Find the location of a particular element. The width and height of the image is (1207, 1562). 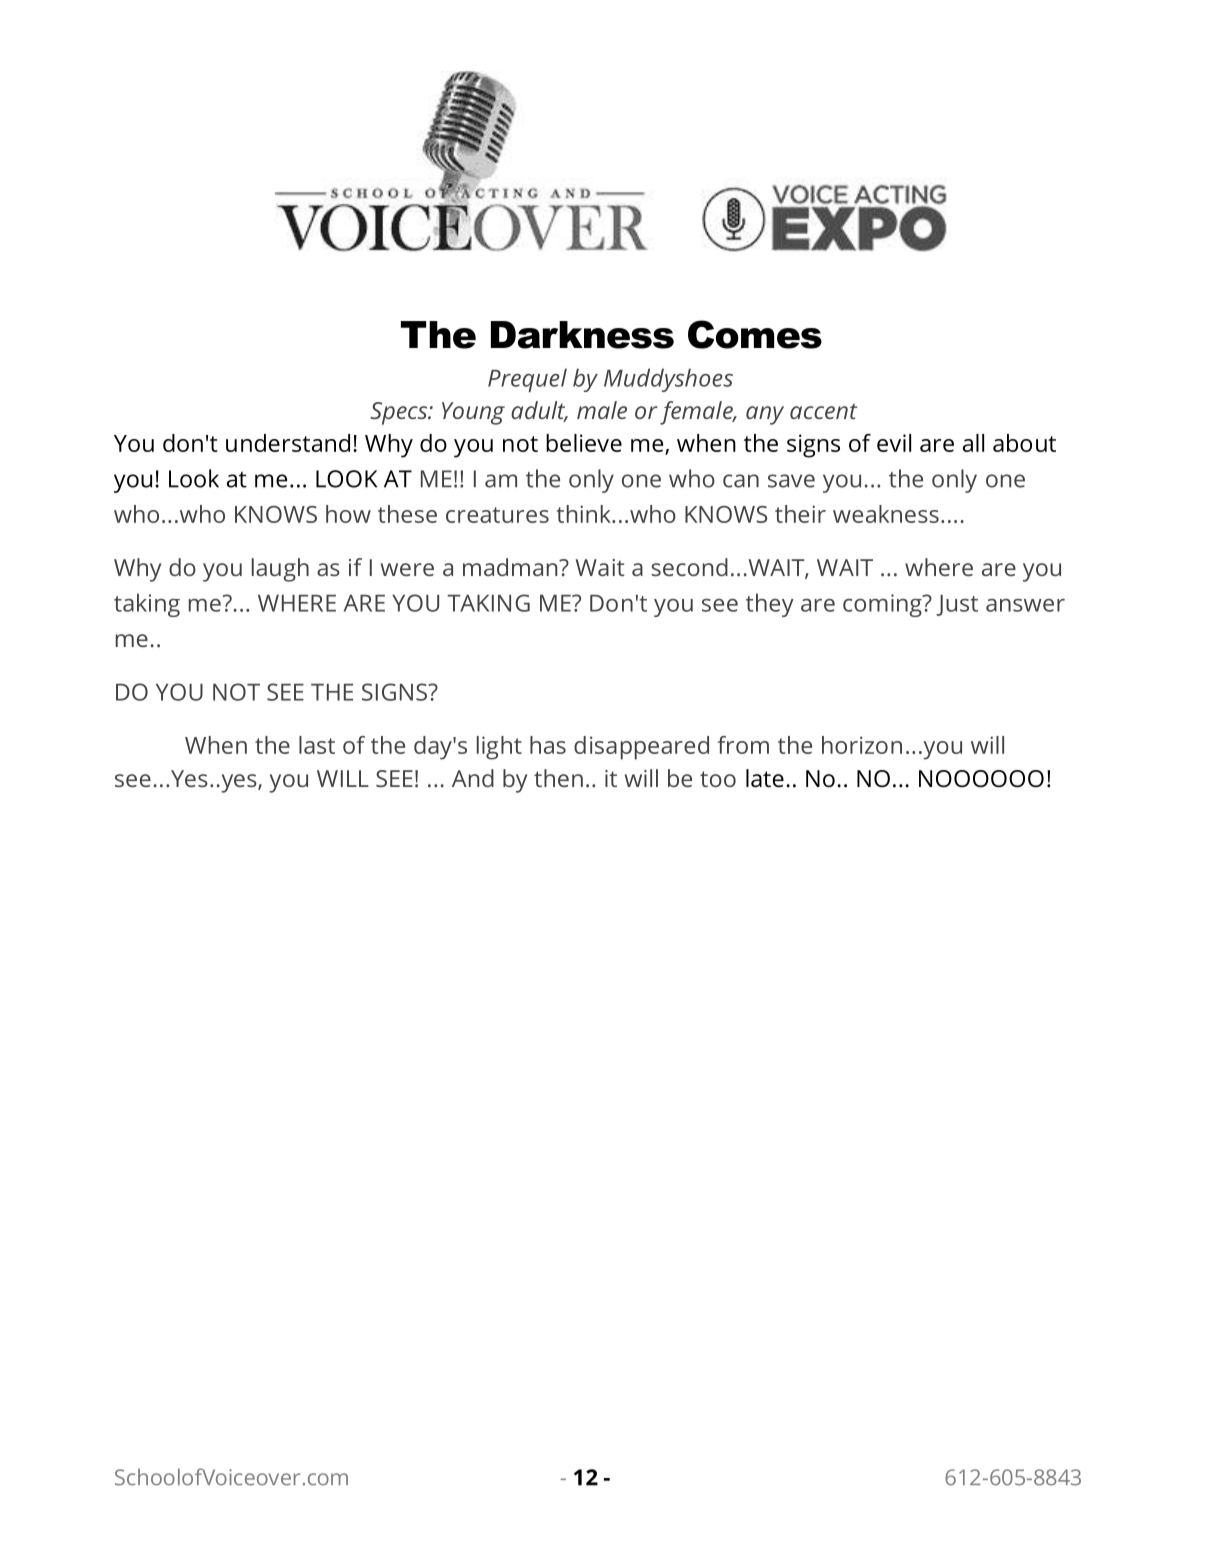

Prequel is located at coordinates (527, 380).
